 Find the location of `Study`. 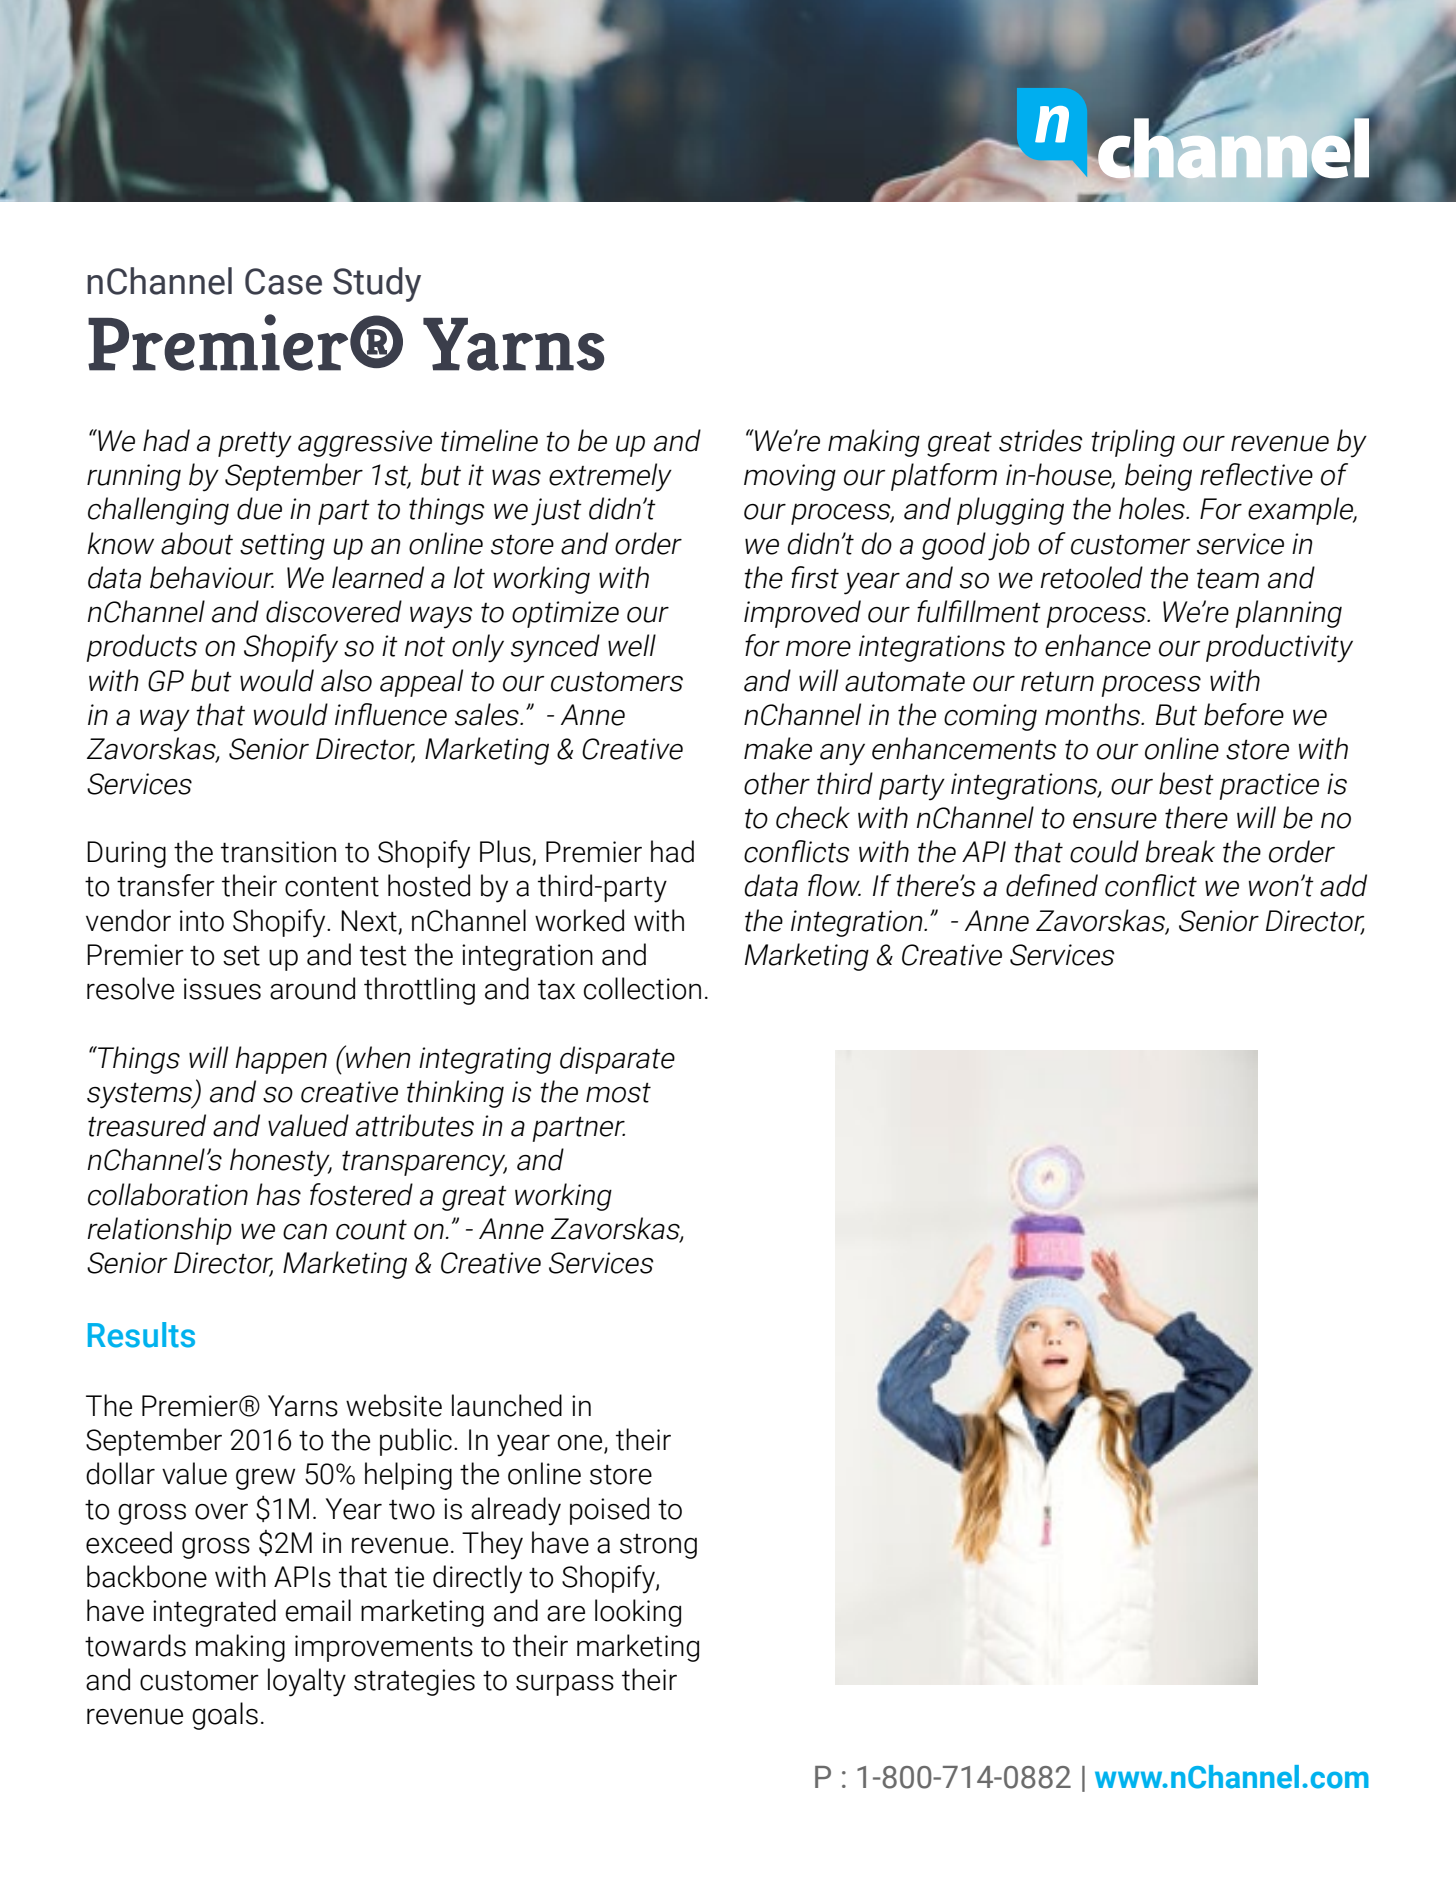

Study is located at coordinates (377, 284).
